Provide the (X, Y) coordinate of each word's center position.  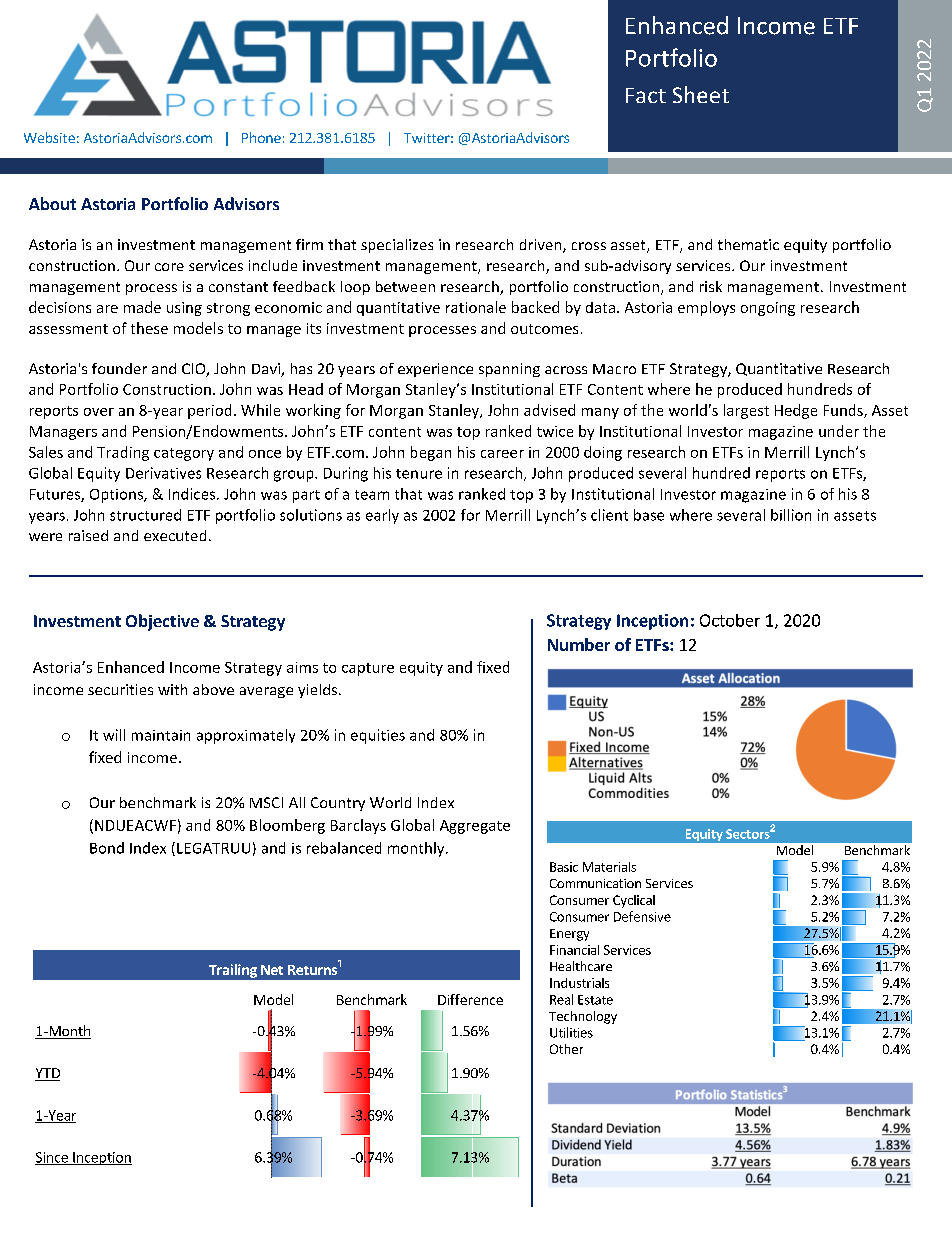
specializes (397, 246)
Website (49, 137)
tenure (419, 474)
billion (791, 515)
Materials (609, 867)
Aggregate (475, 827)
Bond (107, 848)
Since (52, 1158)
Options (117, 496)
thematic (748, 244)
